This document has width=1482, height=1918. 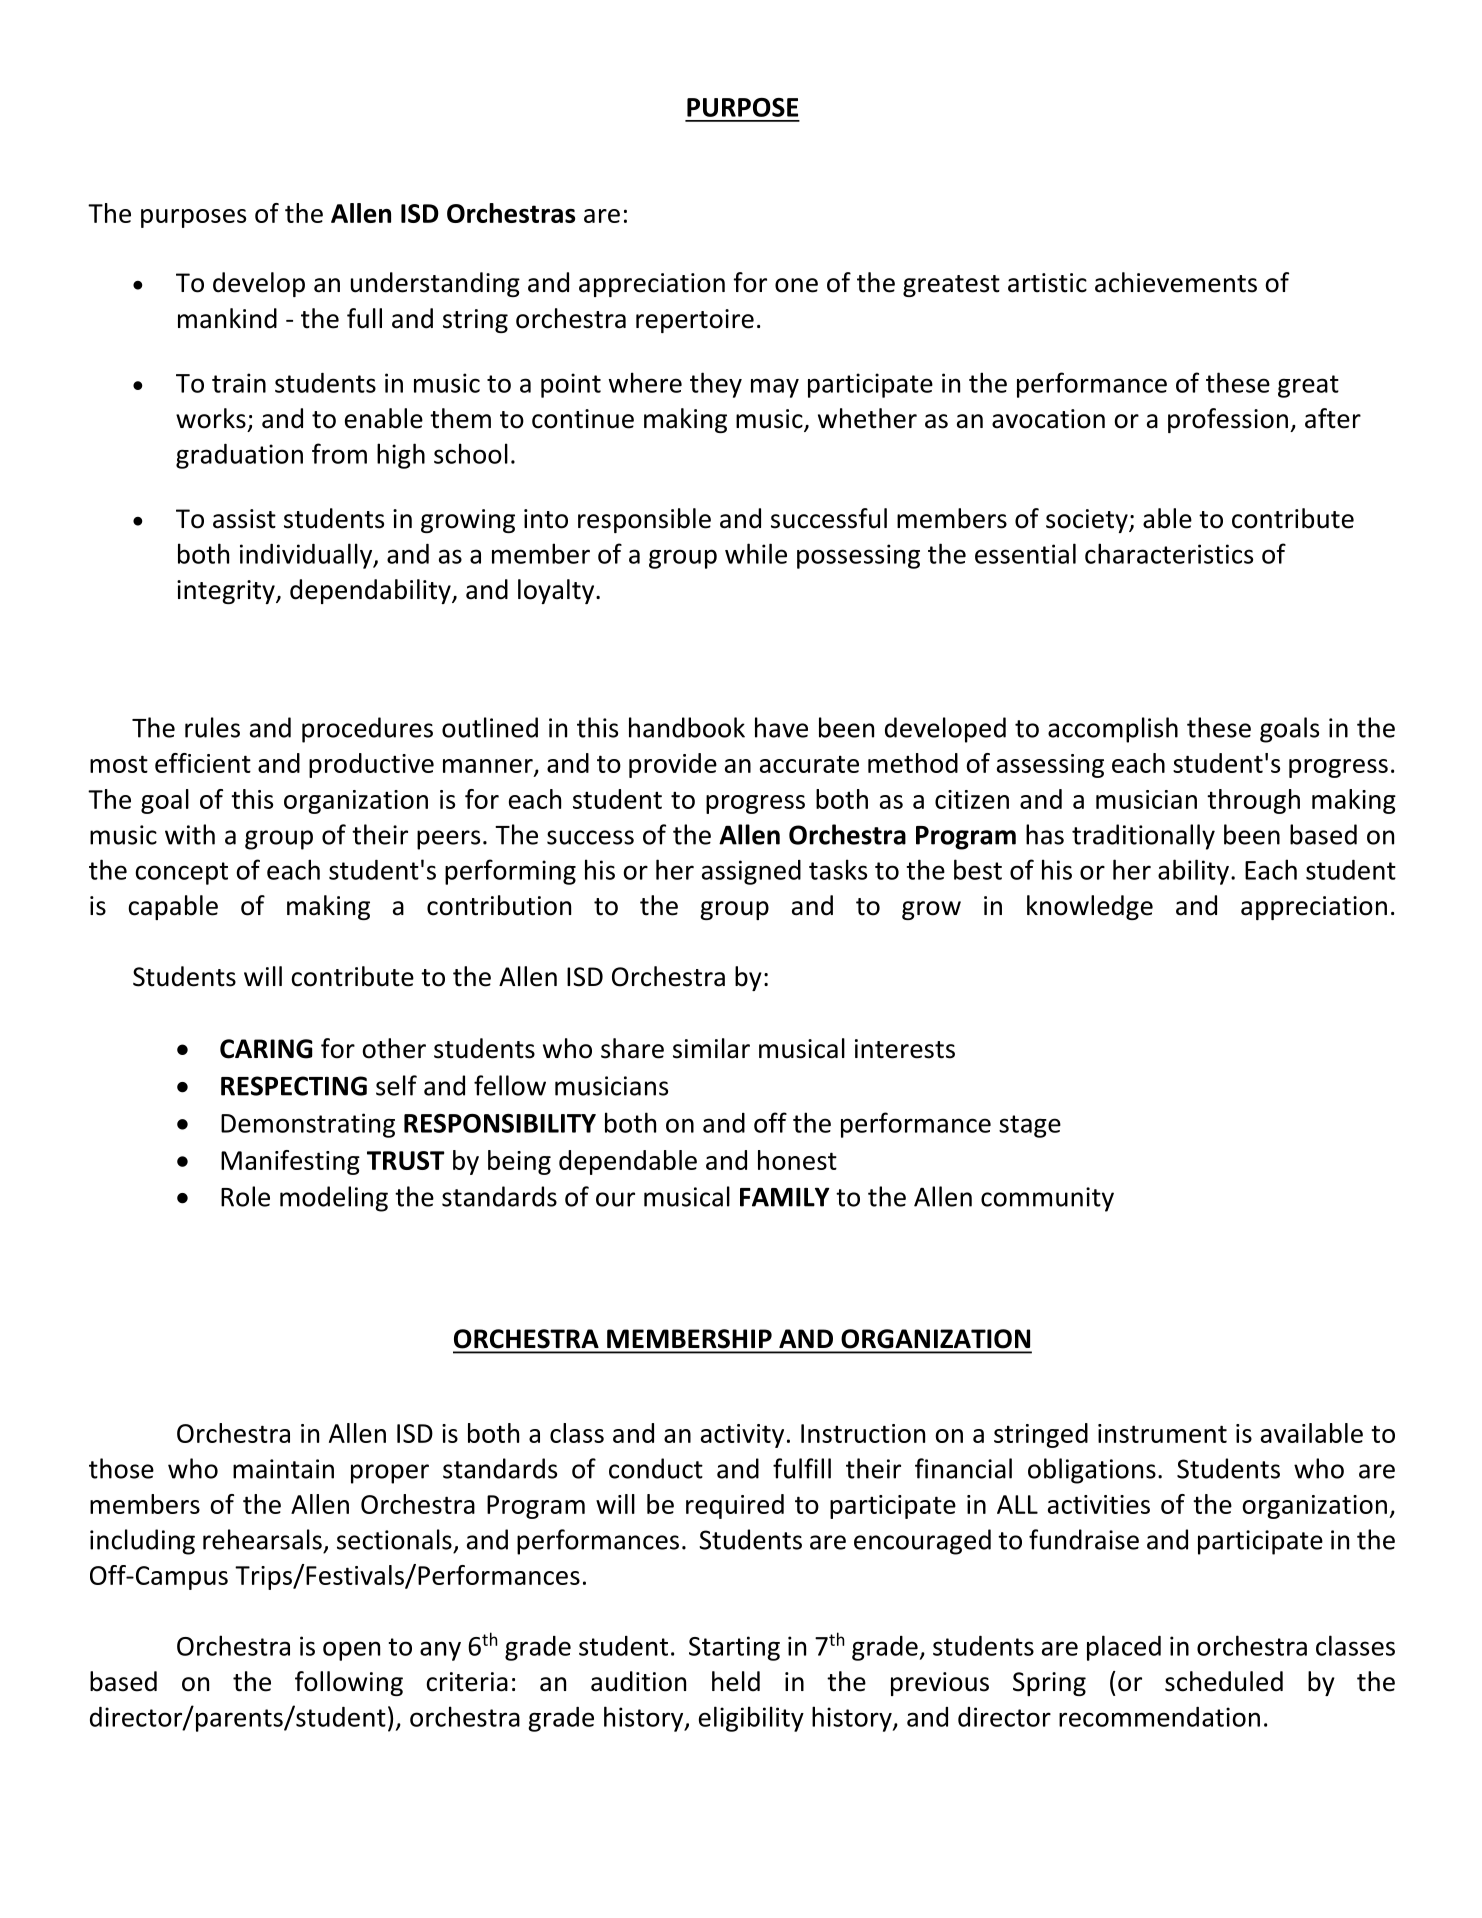 What do you see at coordinates (1224, 1681) in the document?
I see `scheduled` at bounding box center [1224, 1681].
